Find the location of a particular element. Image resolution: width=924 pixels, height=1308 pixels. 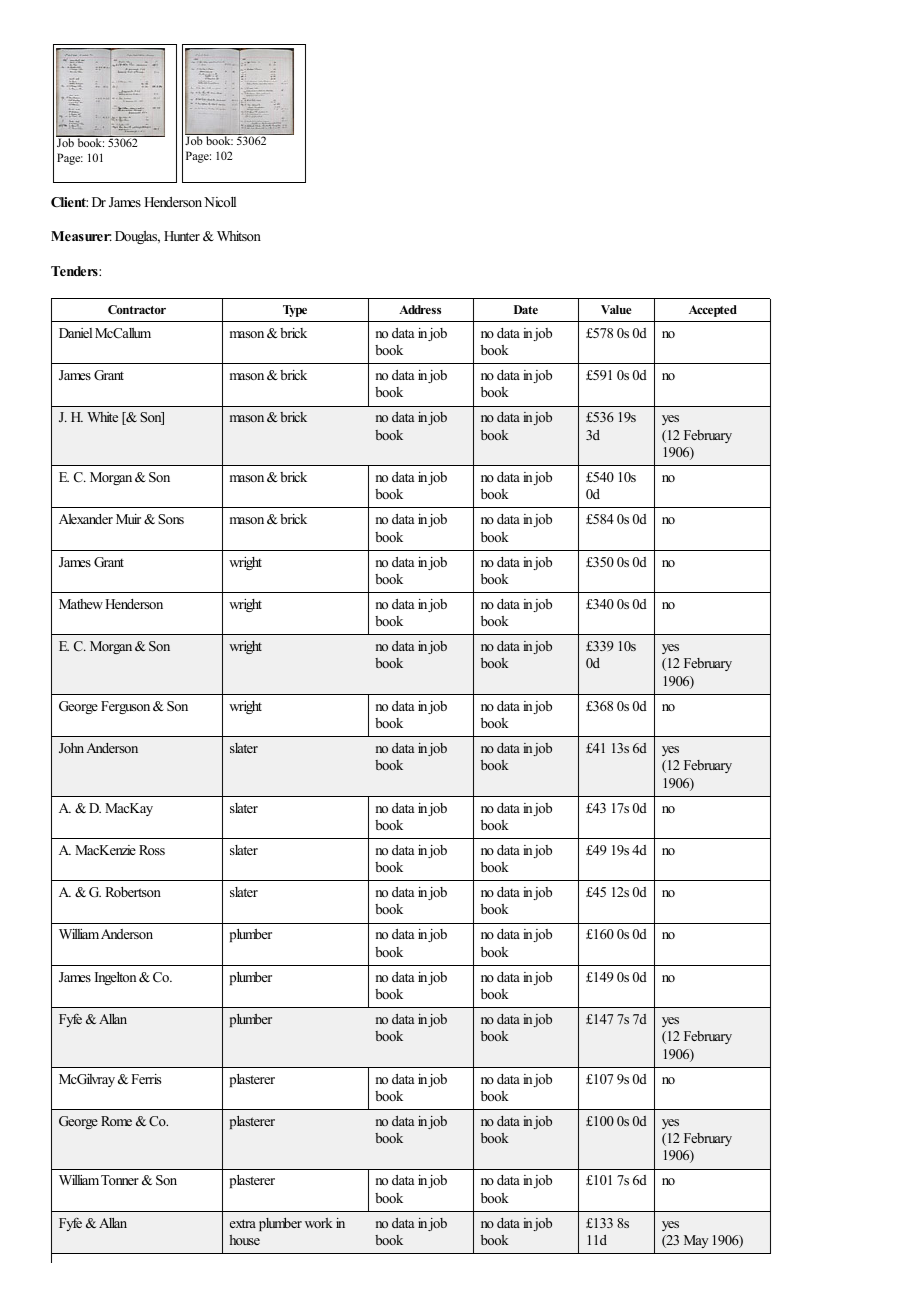

Muir is located at coordinates (128, 519).
